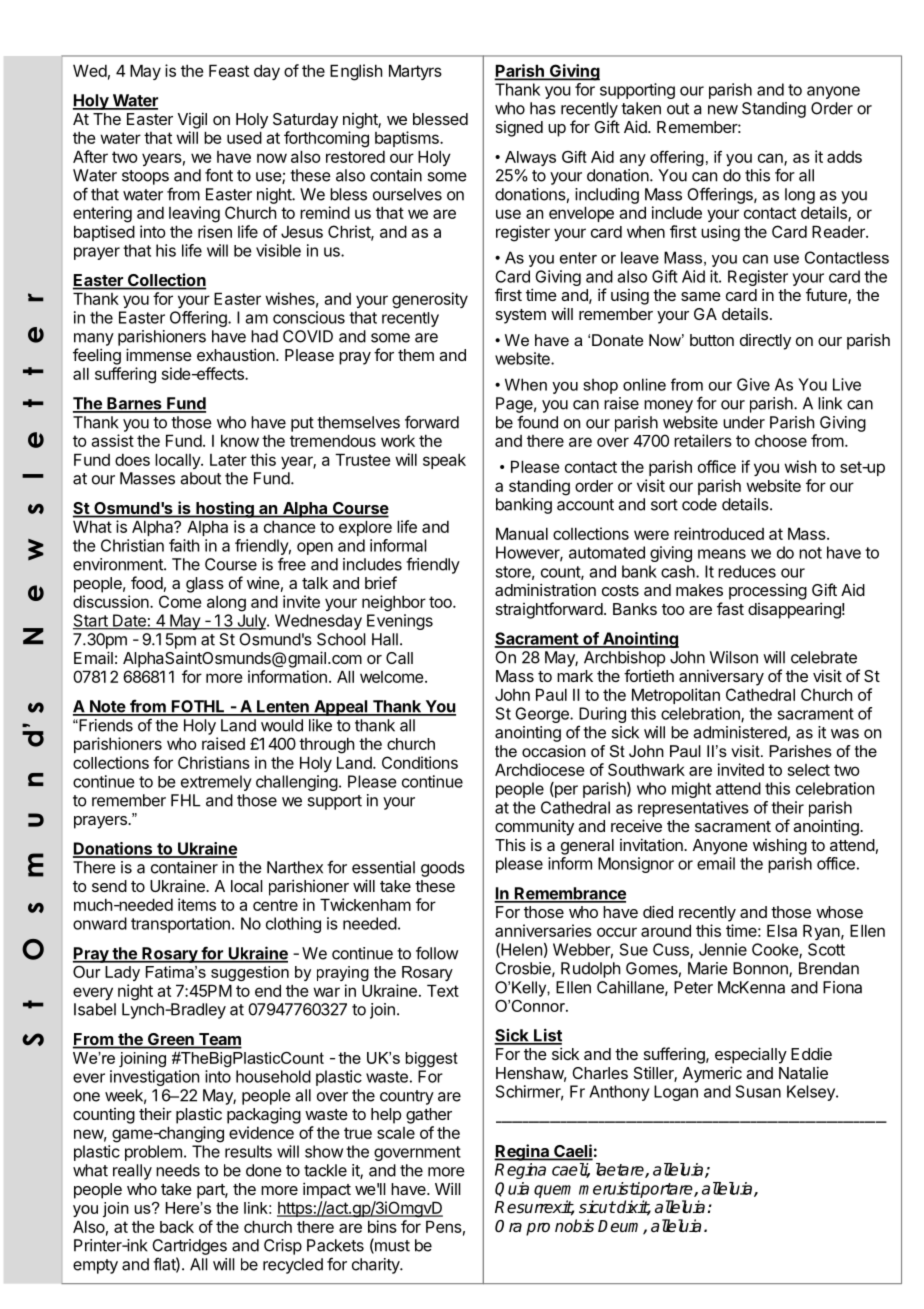 This screenshot has width=924, height=1309. I want to click on Date, so click(129, 621).
